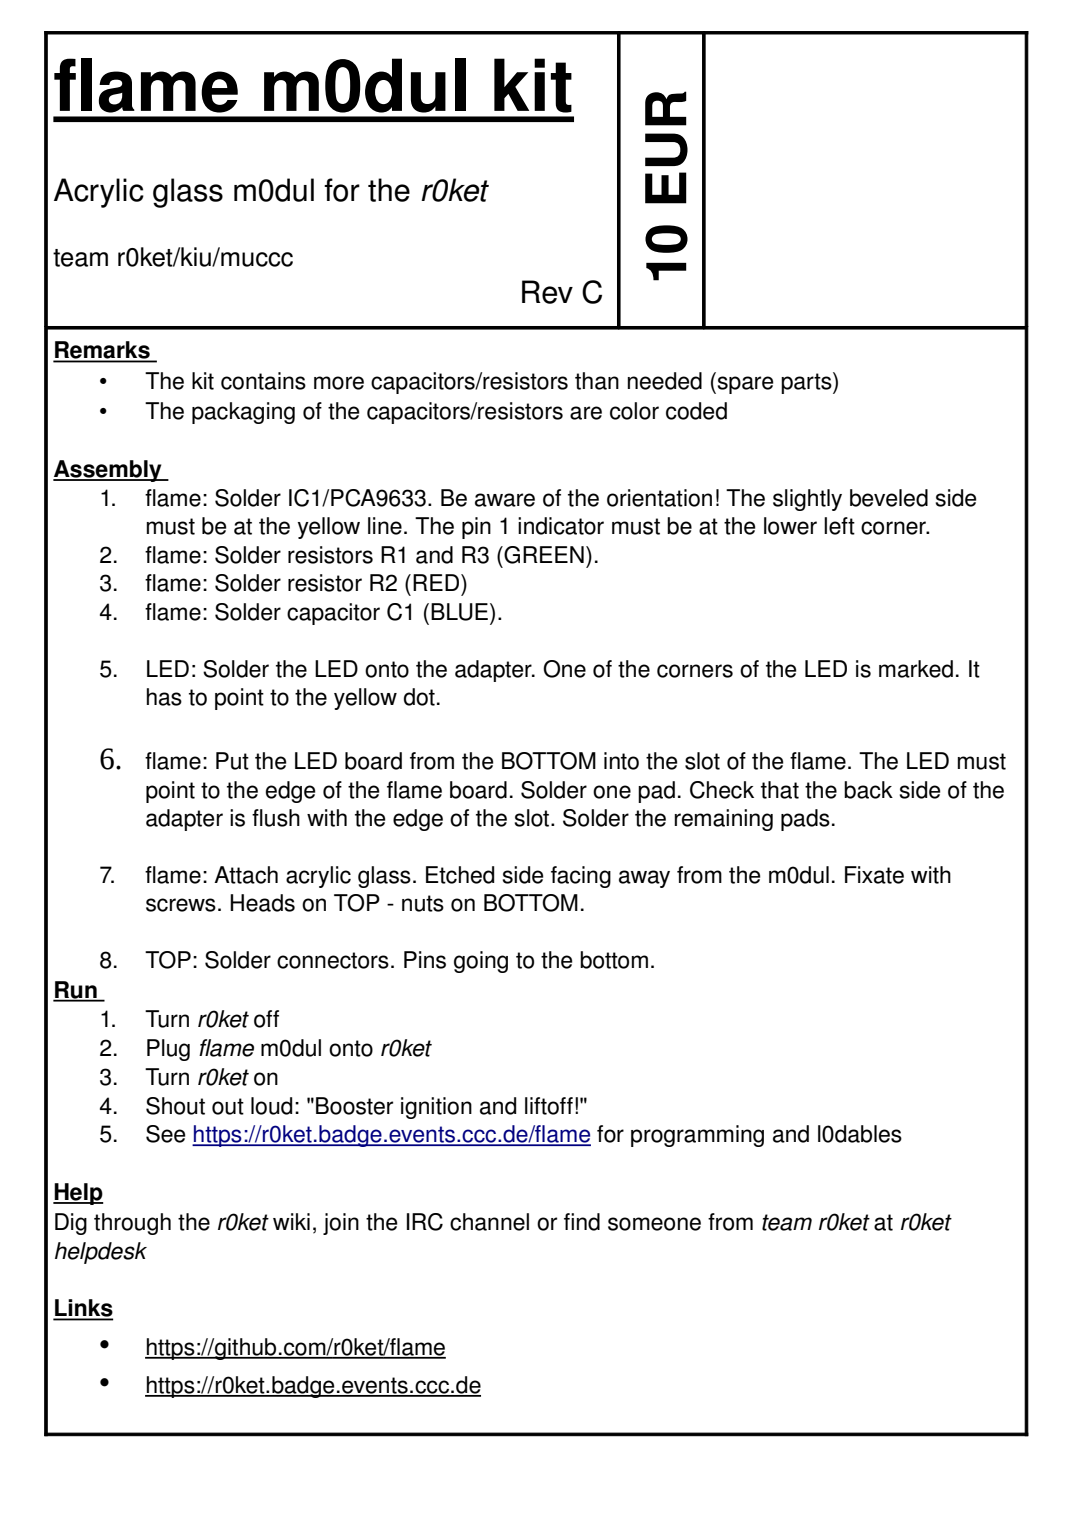 This screenshot has width=1073, height=1520. I want to click on contains, so click(263, 381).
